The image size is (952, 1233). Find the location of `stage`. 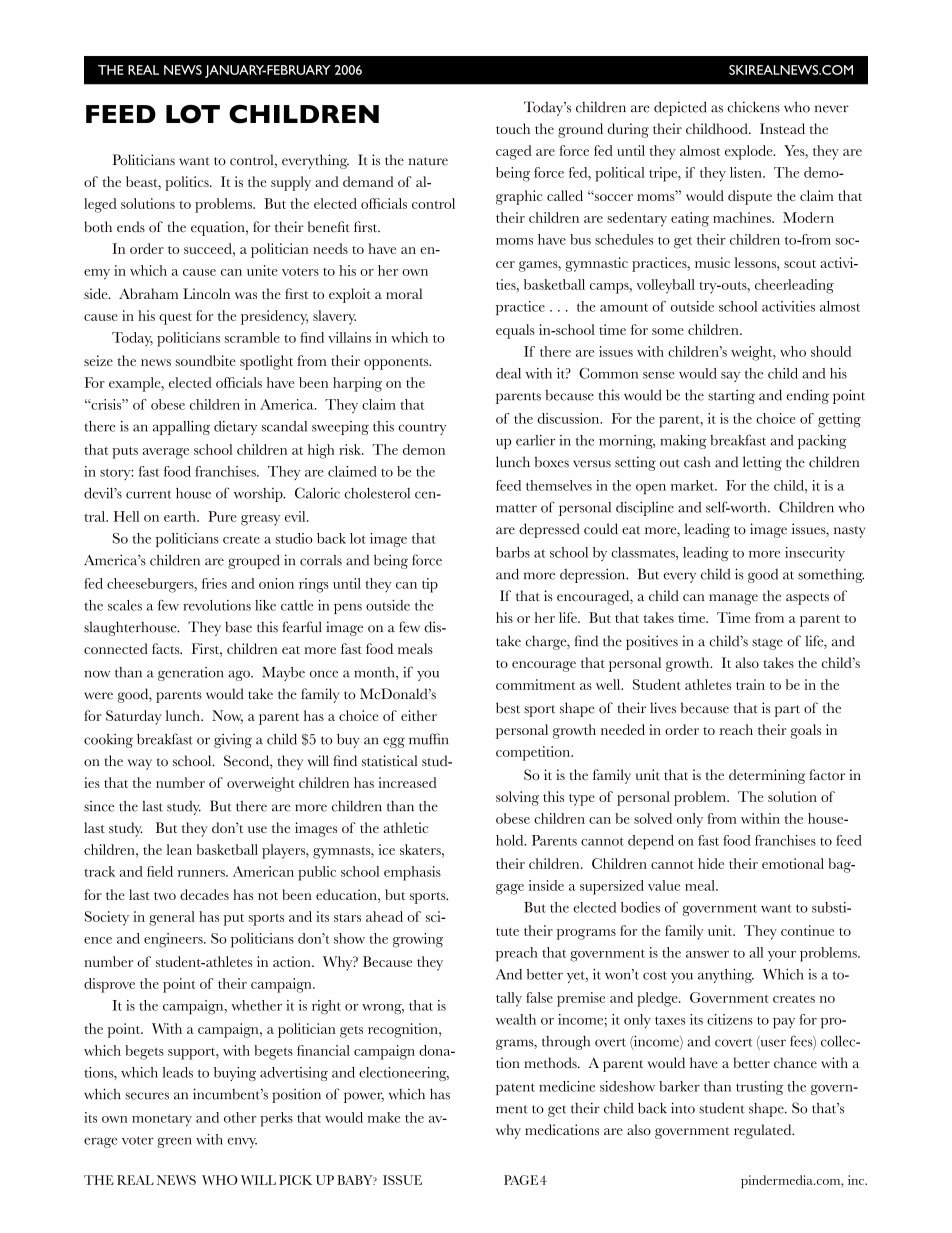

stage is located at coordinates (767, 644).
